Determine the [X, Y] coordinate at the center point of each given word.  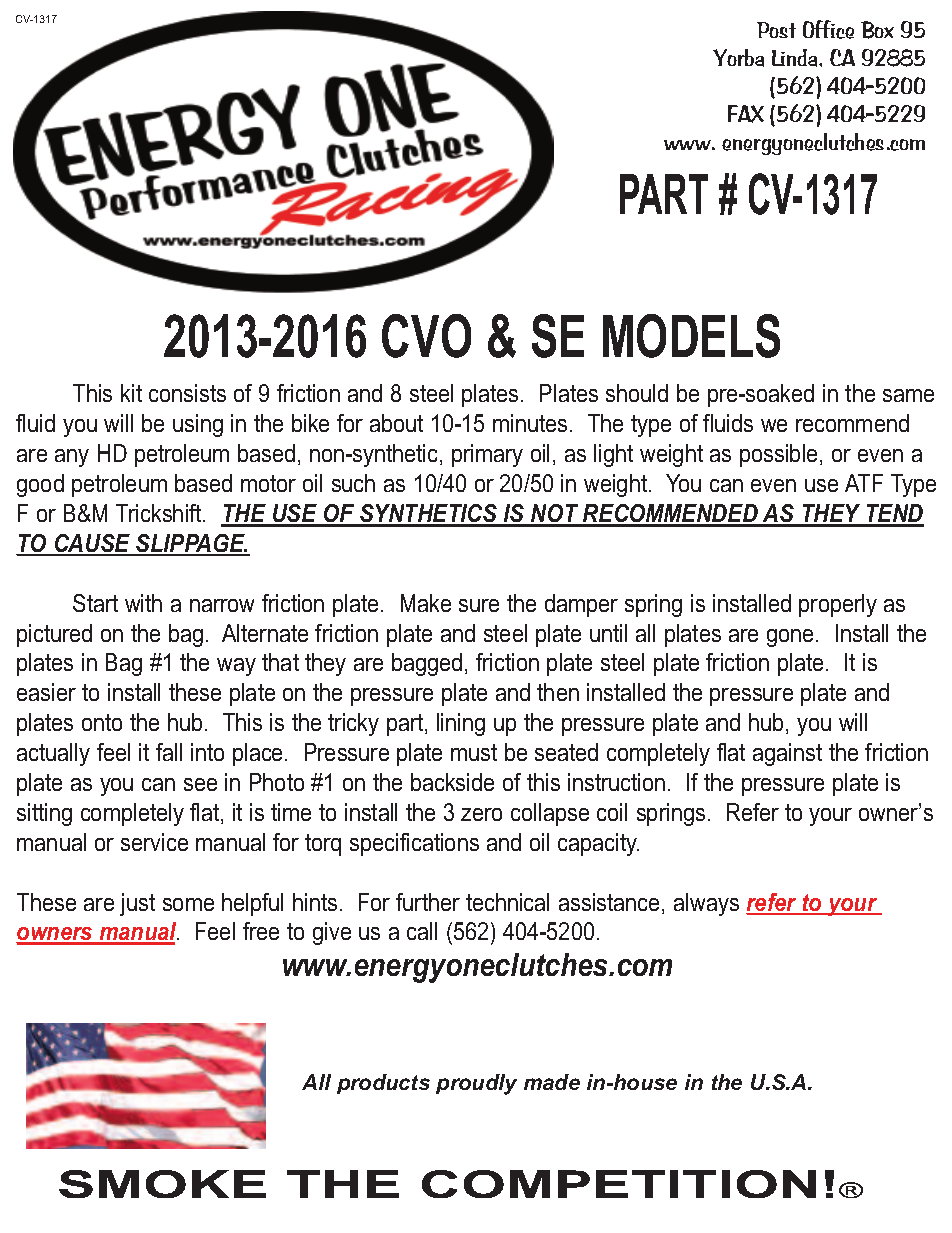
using [198, 425]
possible [778, 455]
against [787, 754]
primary [487, 455]
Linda [796, 58]
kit [131, 393]
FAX [746, 114]
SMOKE [162, 1184]
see [200, 784]
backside [452, 782]
